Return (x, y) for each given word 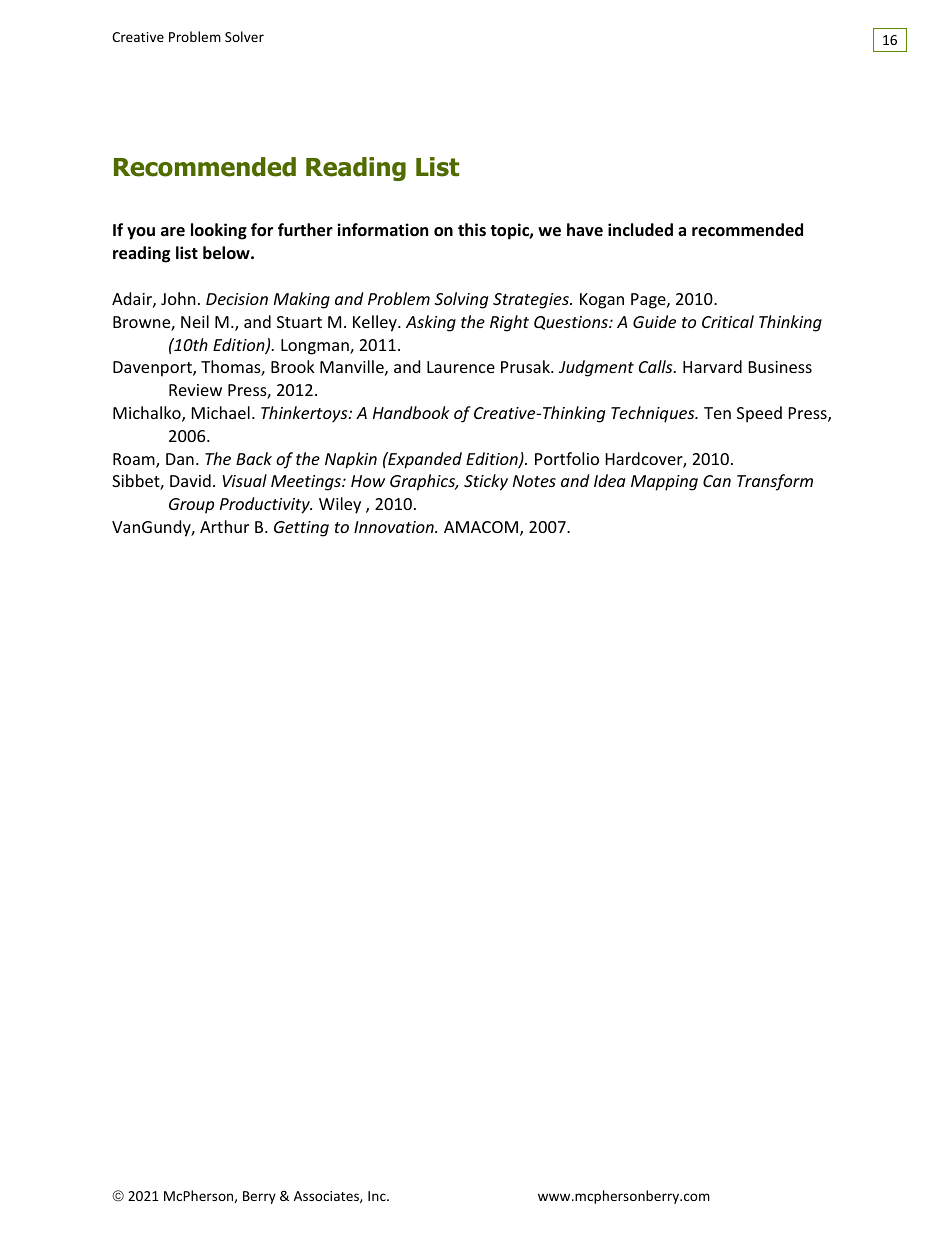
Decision (237, 299)
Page (649, 301)
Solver (244, 36)
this (472, 229)
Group (191, 506)
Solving (461, 300)
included (640, 230)
